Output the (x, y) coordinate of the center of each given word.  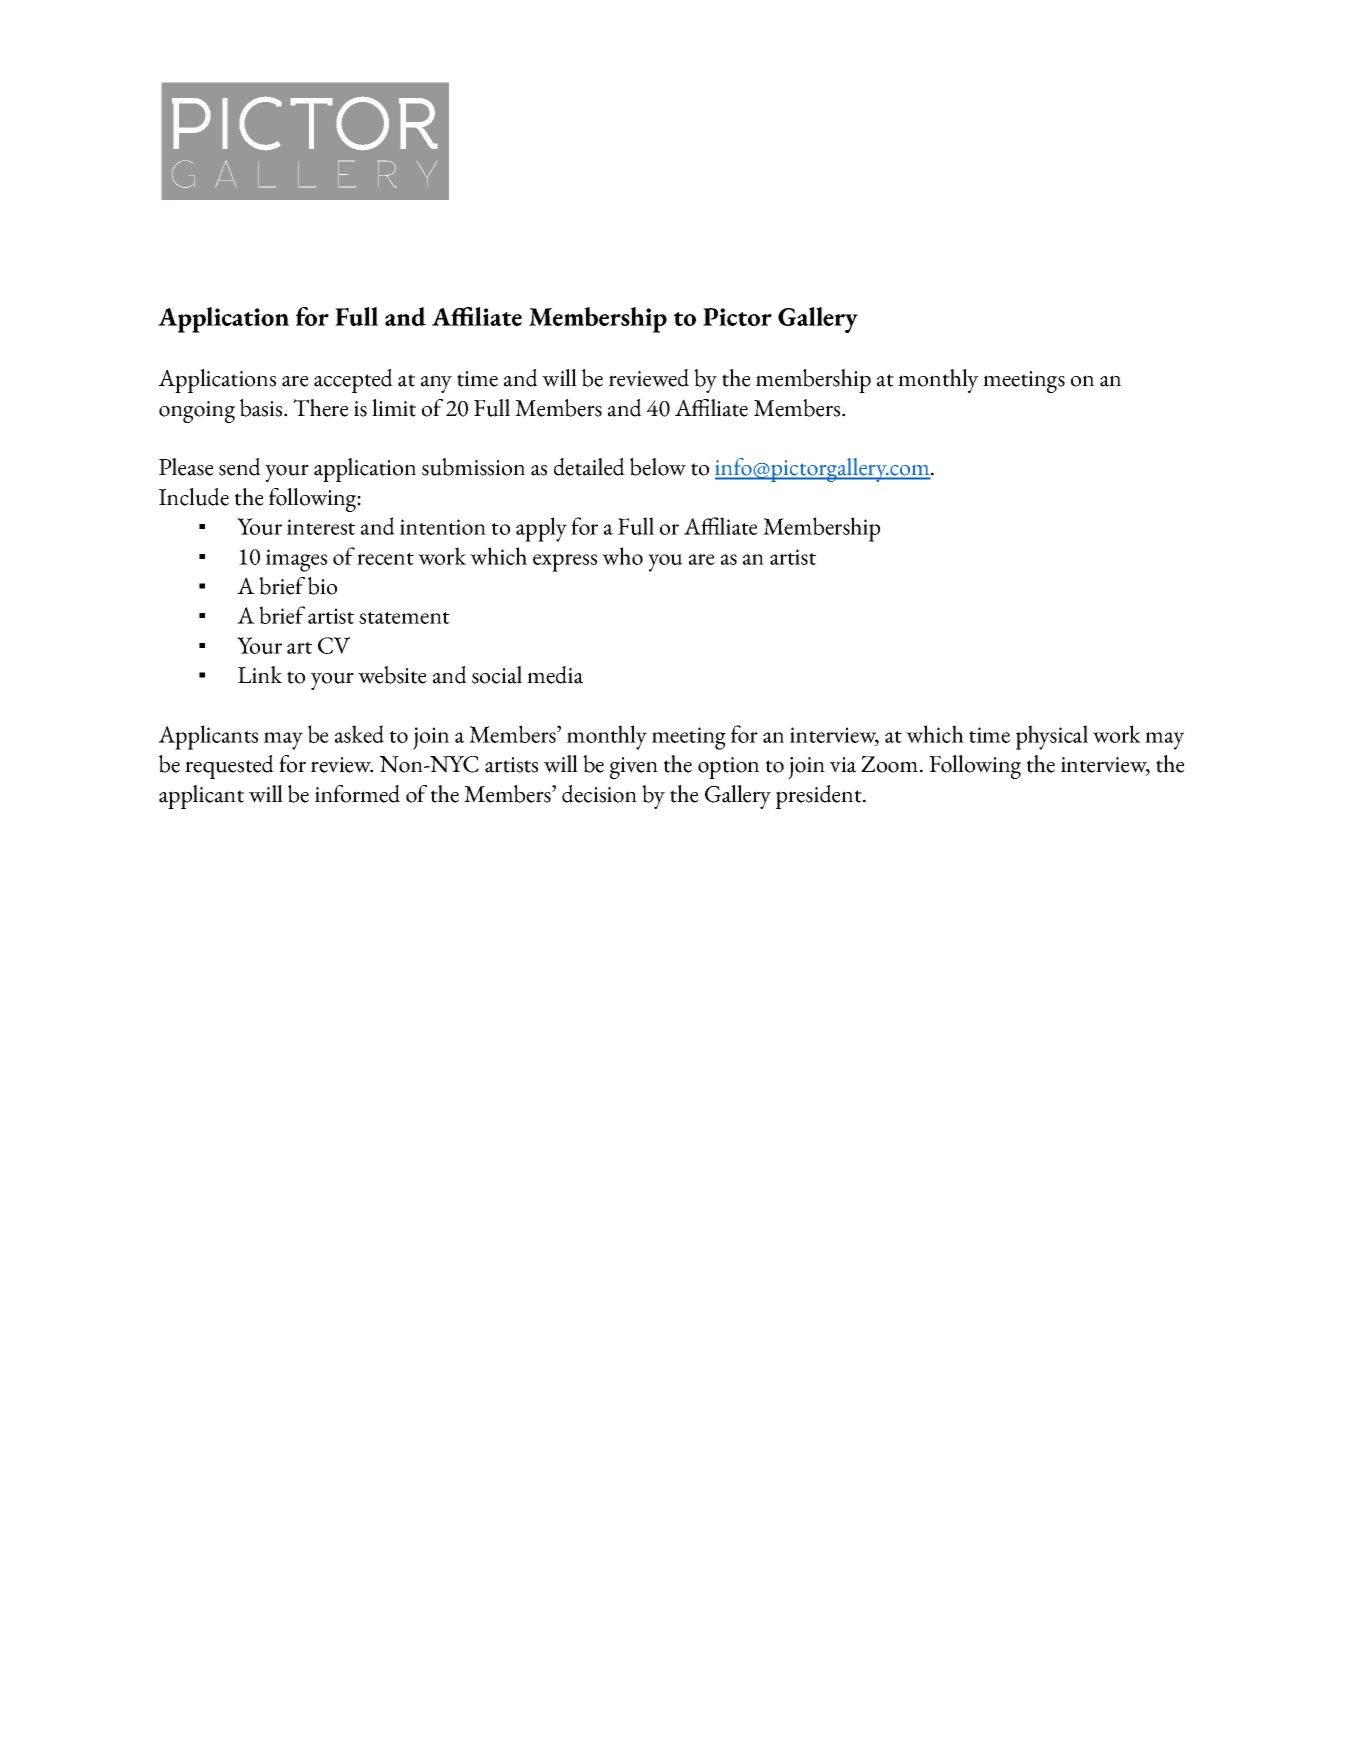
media (555, 675)
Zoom (889, 764)
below (658, 467)
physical (1052, 737)
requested (229, 767)
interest (321, 527)
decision (599, 794)
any (436, 384)
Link (260, 674)
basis (261, 408)
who (622, 556)
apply (541, 529)
